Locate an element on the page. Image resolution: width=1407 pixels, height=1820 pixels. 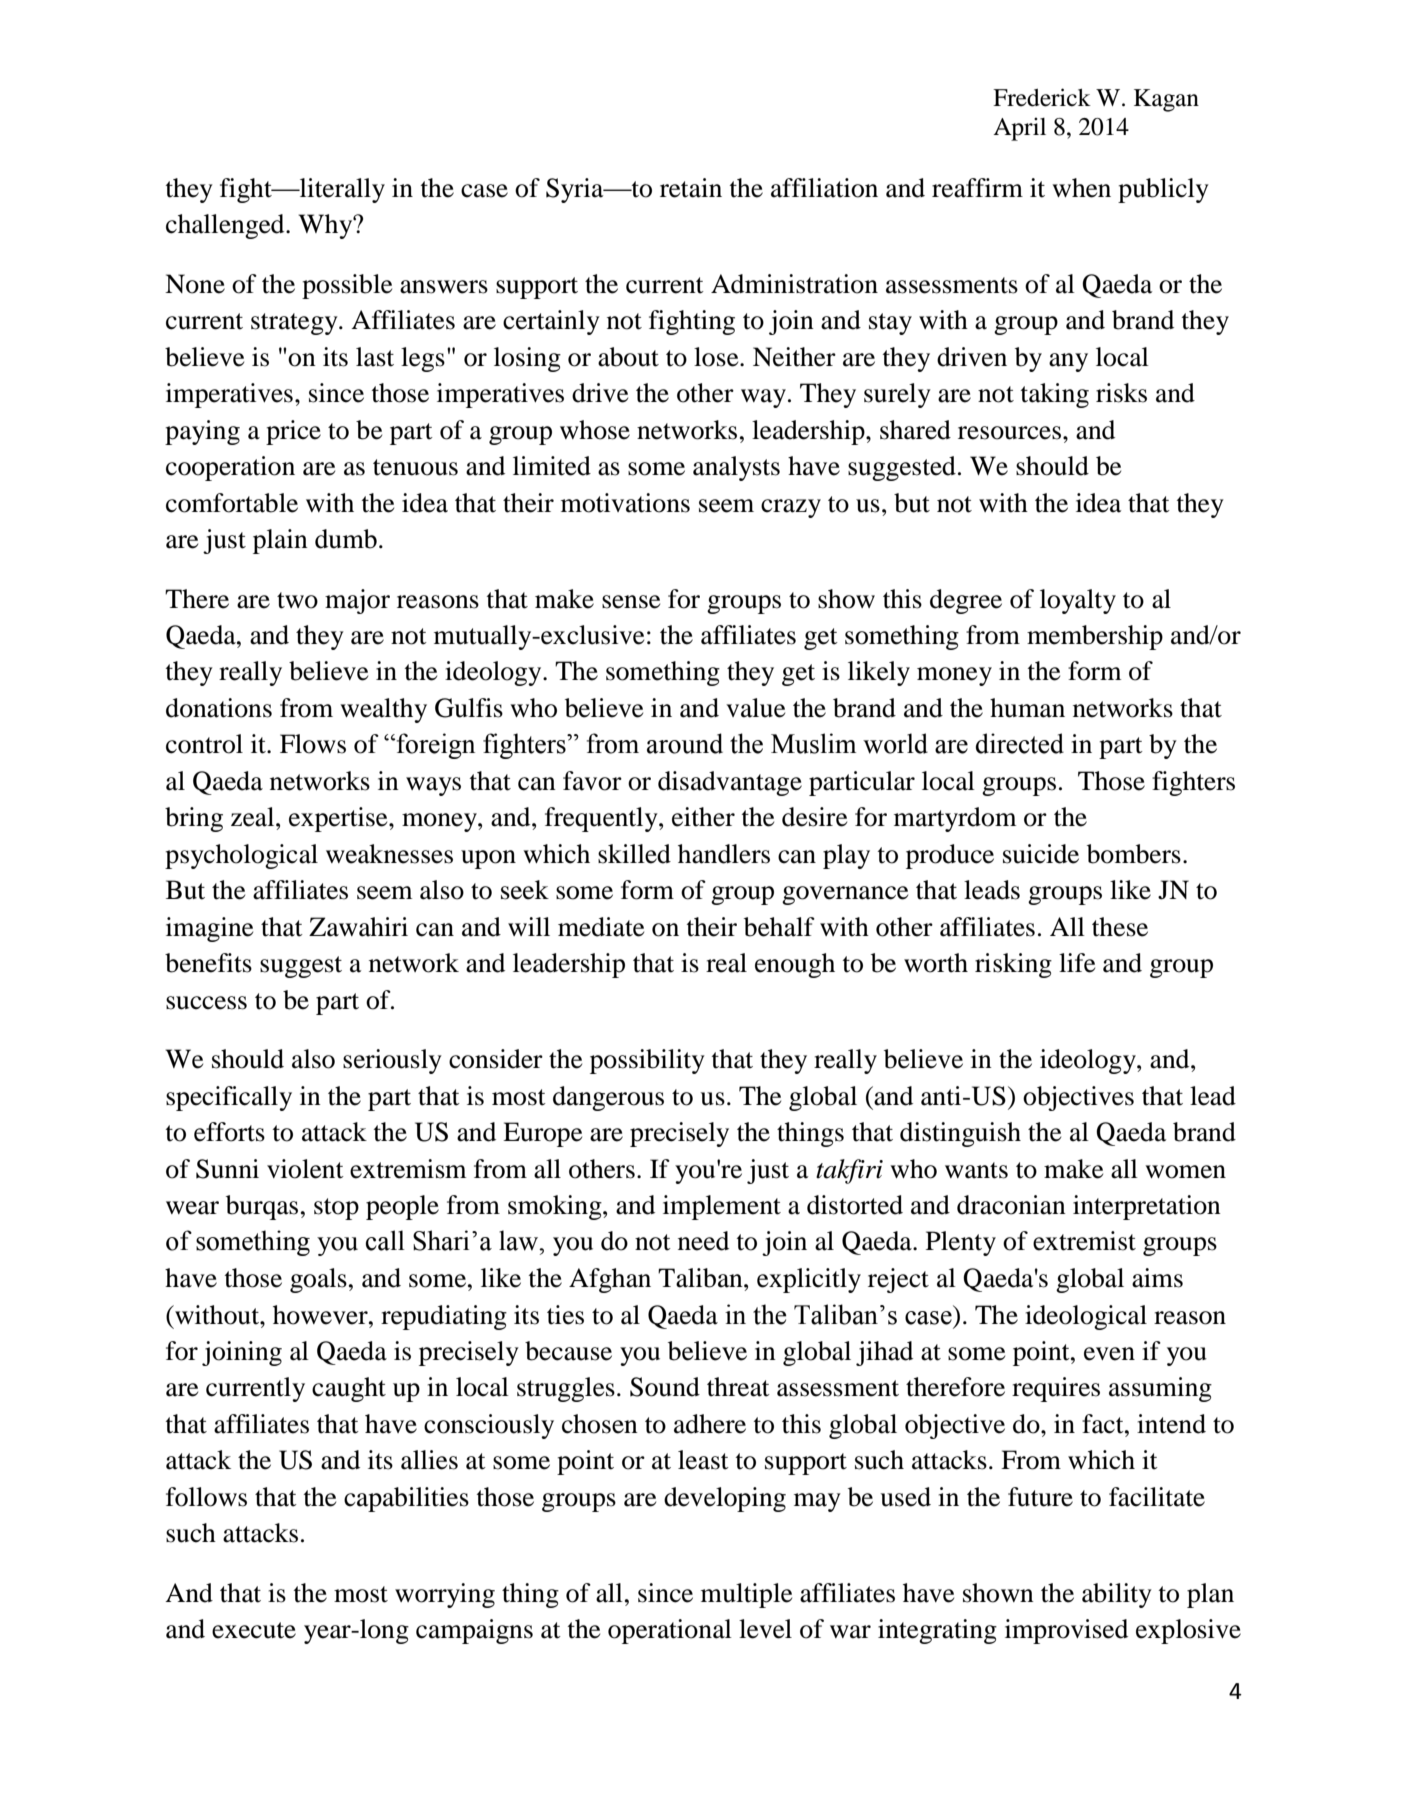
analysts is located at coordinates (736, 468).
